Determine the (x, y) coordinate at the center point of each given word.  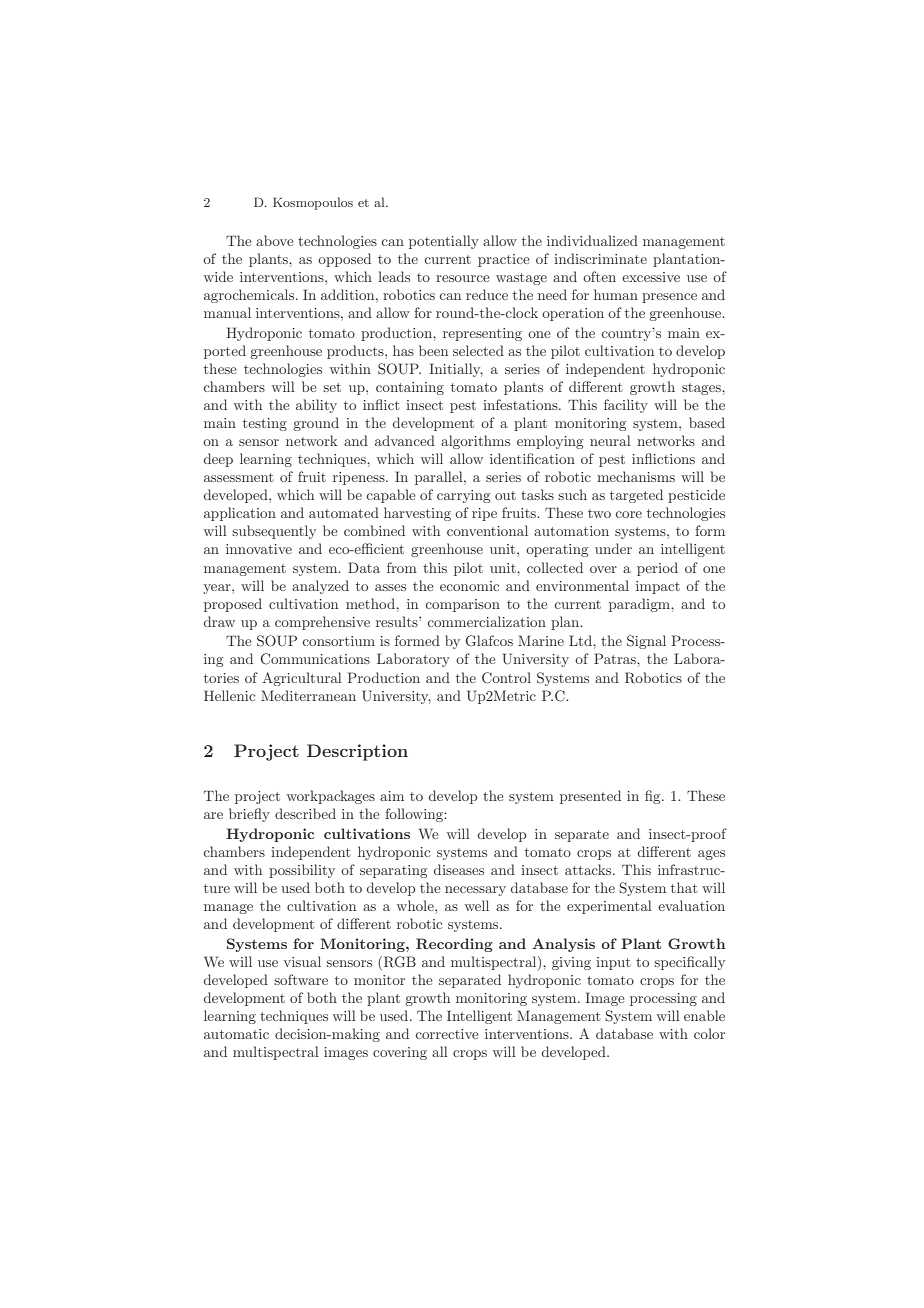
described (305, 813)
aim (392, 796)
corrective (447, 1034)
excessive (651, 277)
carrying (463, 496)
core (629, 514)
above (275, 240)
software (301, 979)
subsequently (274, 532)
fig (654, 797)
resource (463, 278)
